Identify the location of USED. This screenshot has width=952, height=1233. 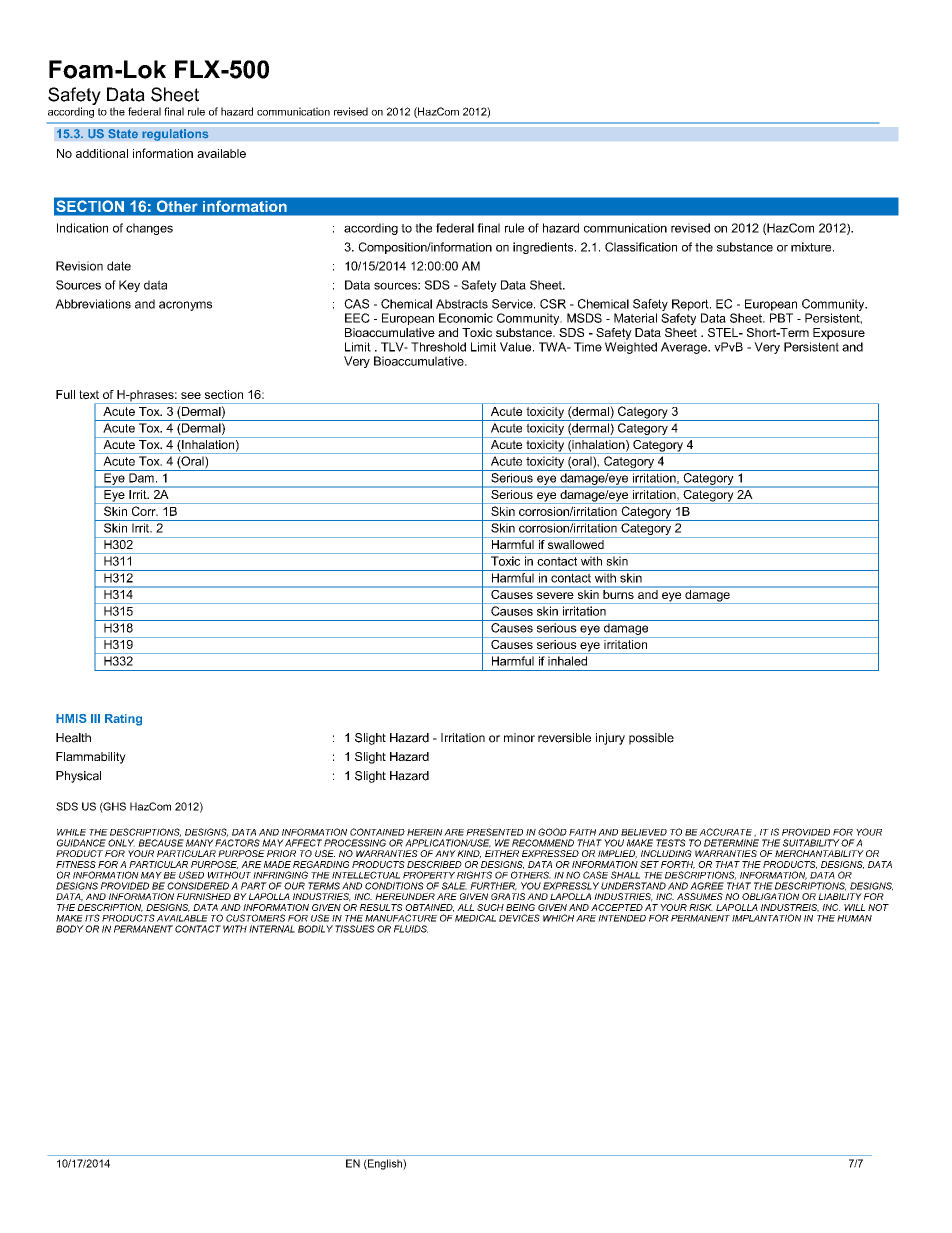
(191, 875).
